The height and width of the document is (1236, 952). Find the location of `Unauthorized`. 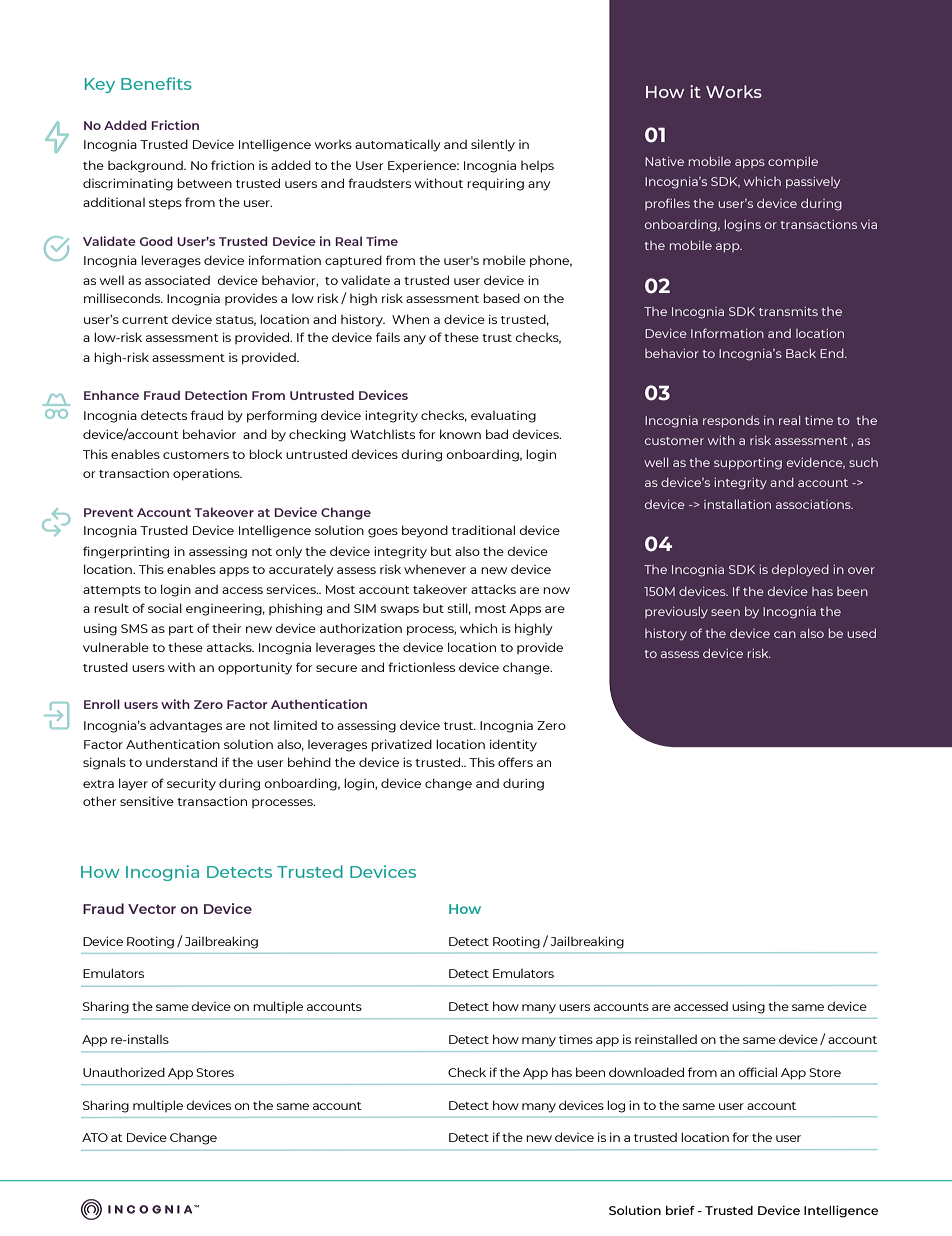

Unauthorized is located at coordinates (124, 1072).
